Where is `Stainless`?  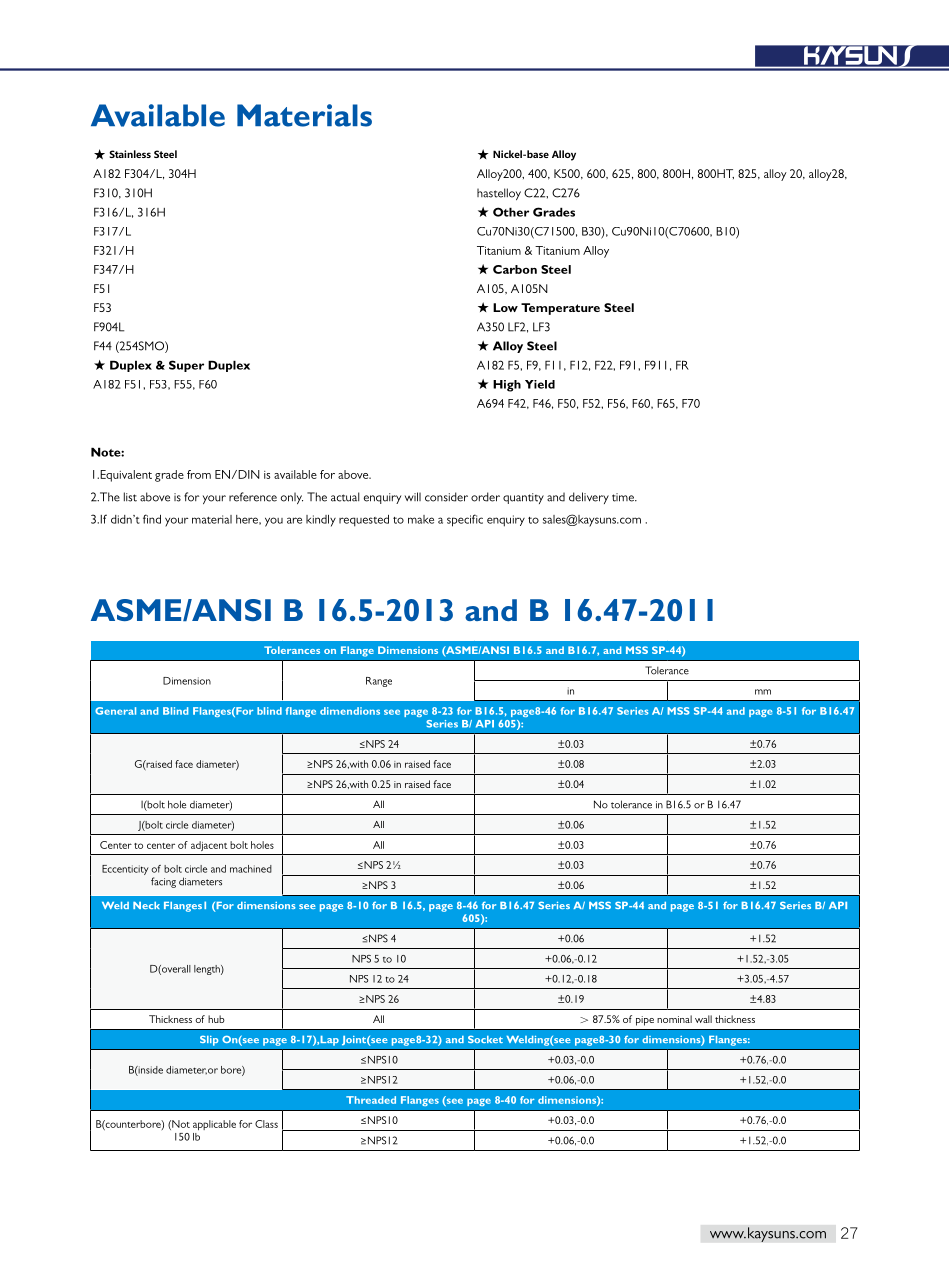
Stainless is located at coordinates (130, 154).
